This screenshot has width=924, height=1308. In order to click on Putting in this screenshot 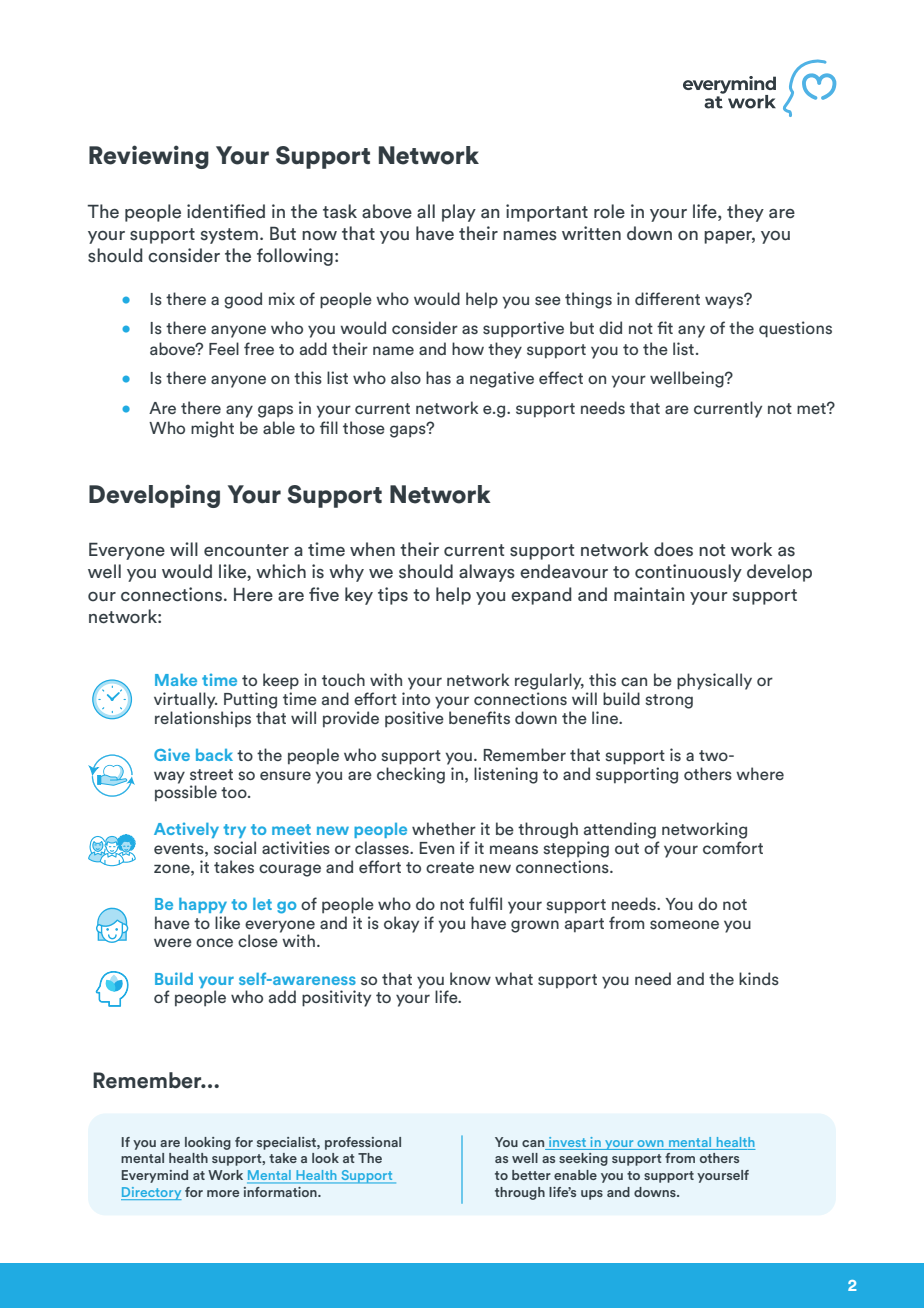, I will do `click(250, 700)`.
